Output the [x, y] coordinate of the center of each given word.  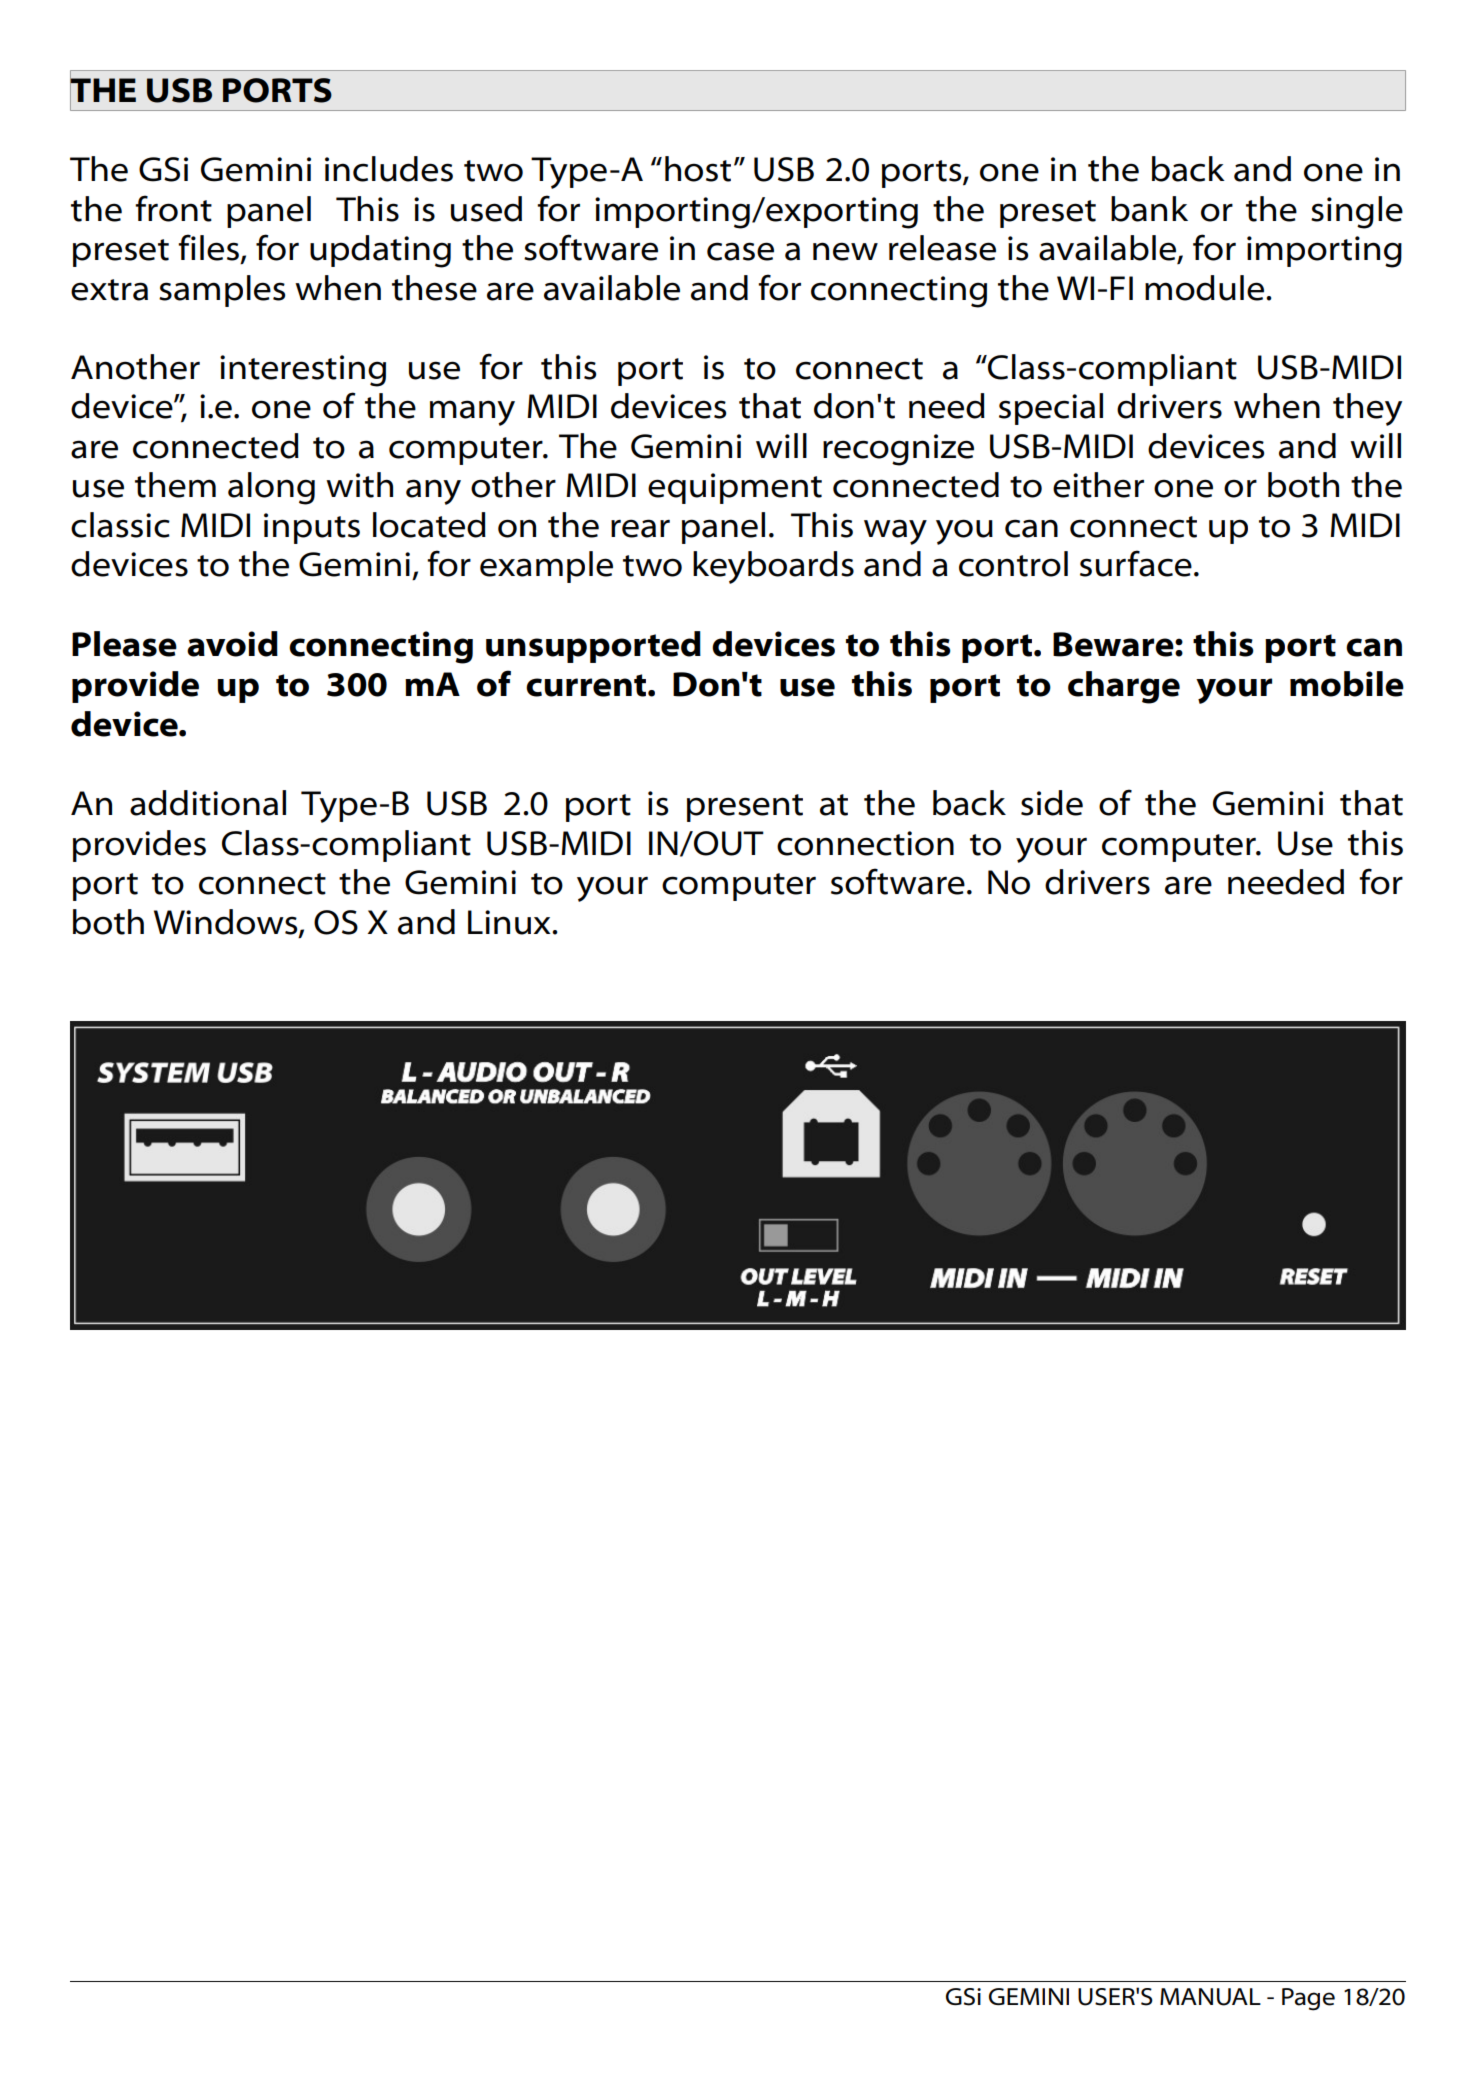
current [587, 685]
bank [1149, 209]
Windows [227, 923]
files [208, 247]
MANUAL [1210, 1997]
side [1052, 803]
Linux [510, 922]
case [740, 251]
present [745, 808]
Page [1308, 1999]
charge [1124, 687]
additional [208, 803]
